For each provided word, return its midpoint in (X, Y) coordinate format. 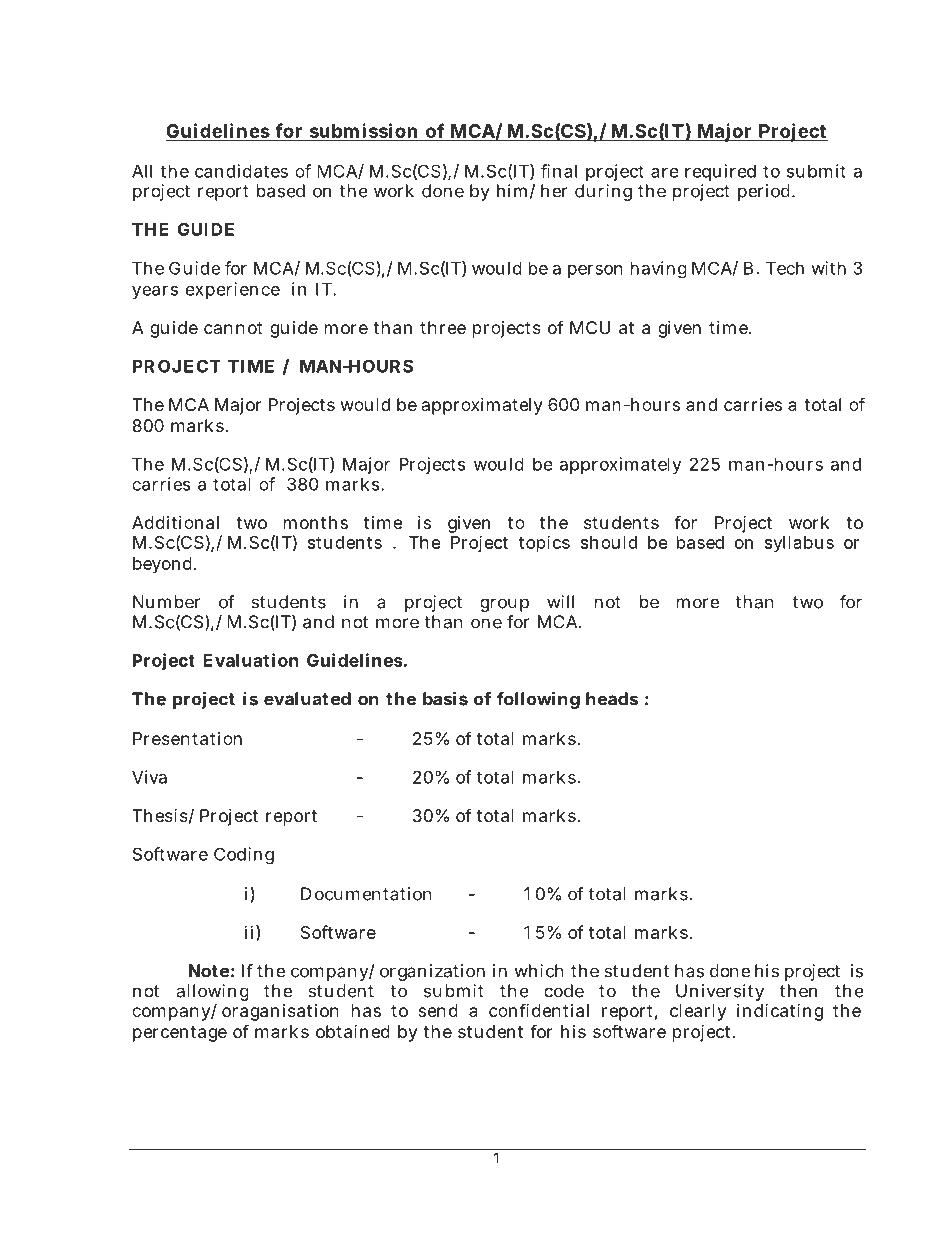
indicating (780, 1012)
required (720, 172)
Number (166, 602)
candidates (241, 171)
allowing (213, 994)
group (504, 605)
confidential (539, 1010)
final (559, 171)
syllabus (799, 544)
